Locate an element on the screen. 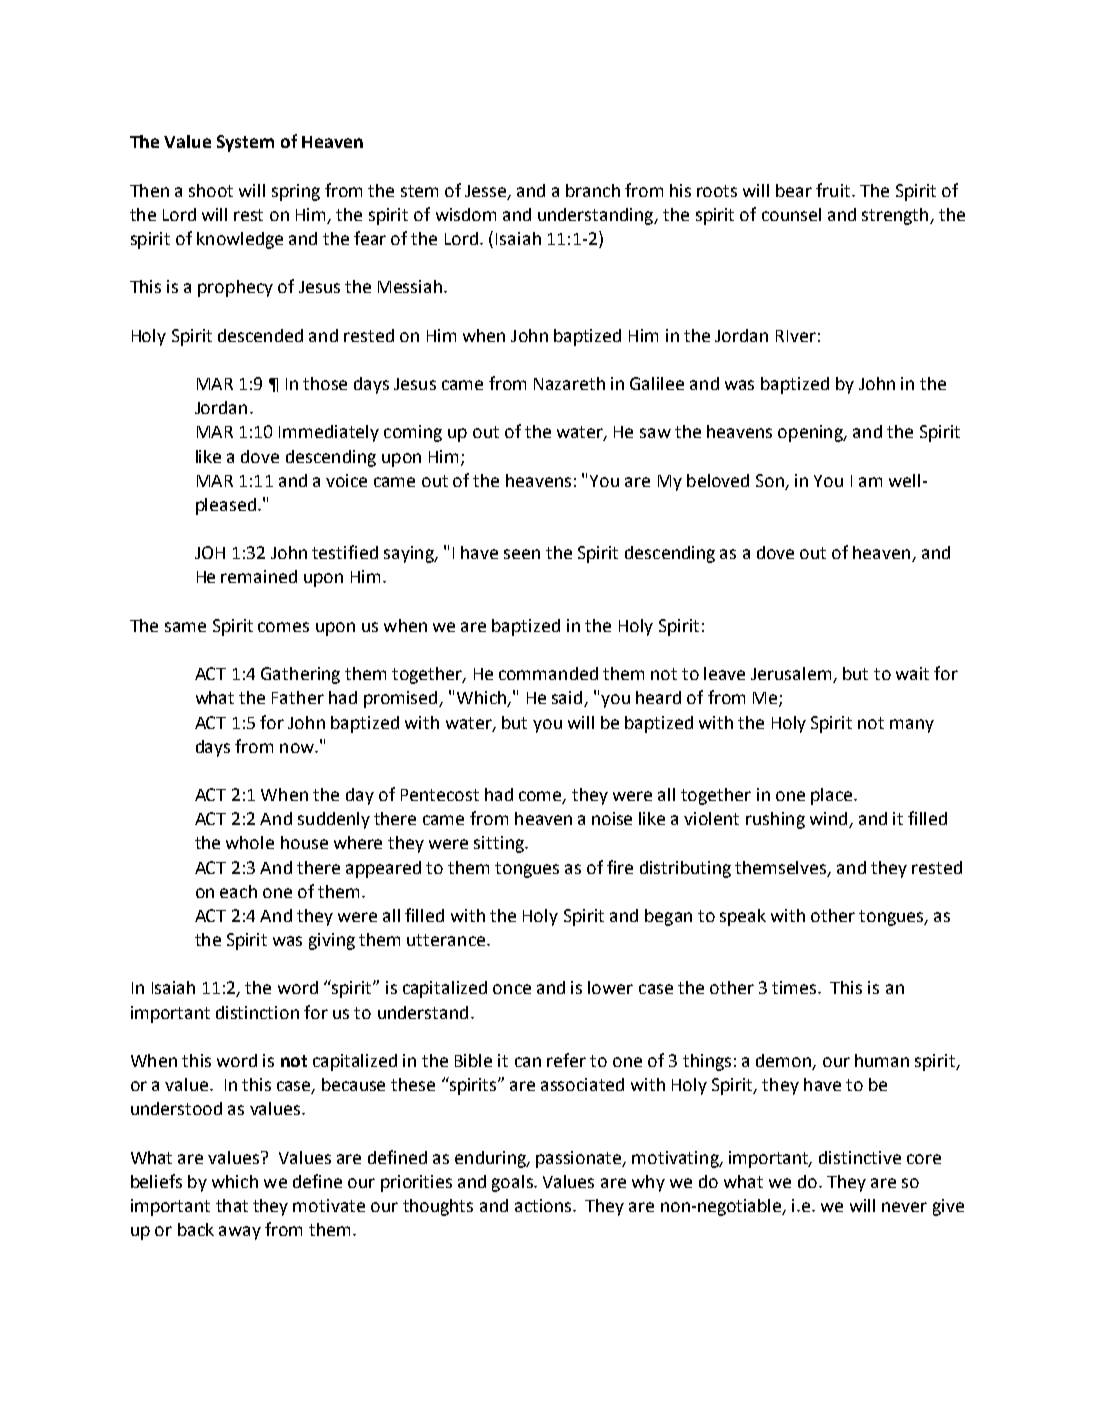 The height and width of the screenshot is (1426, 1102). Immediately is located at coordinates (329, 433).
